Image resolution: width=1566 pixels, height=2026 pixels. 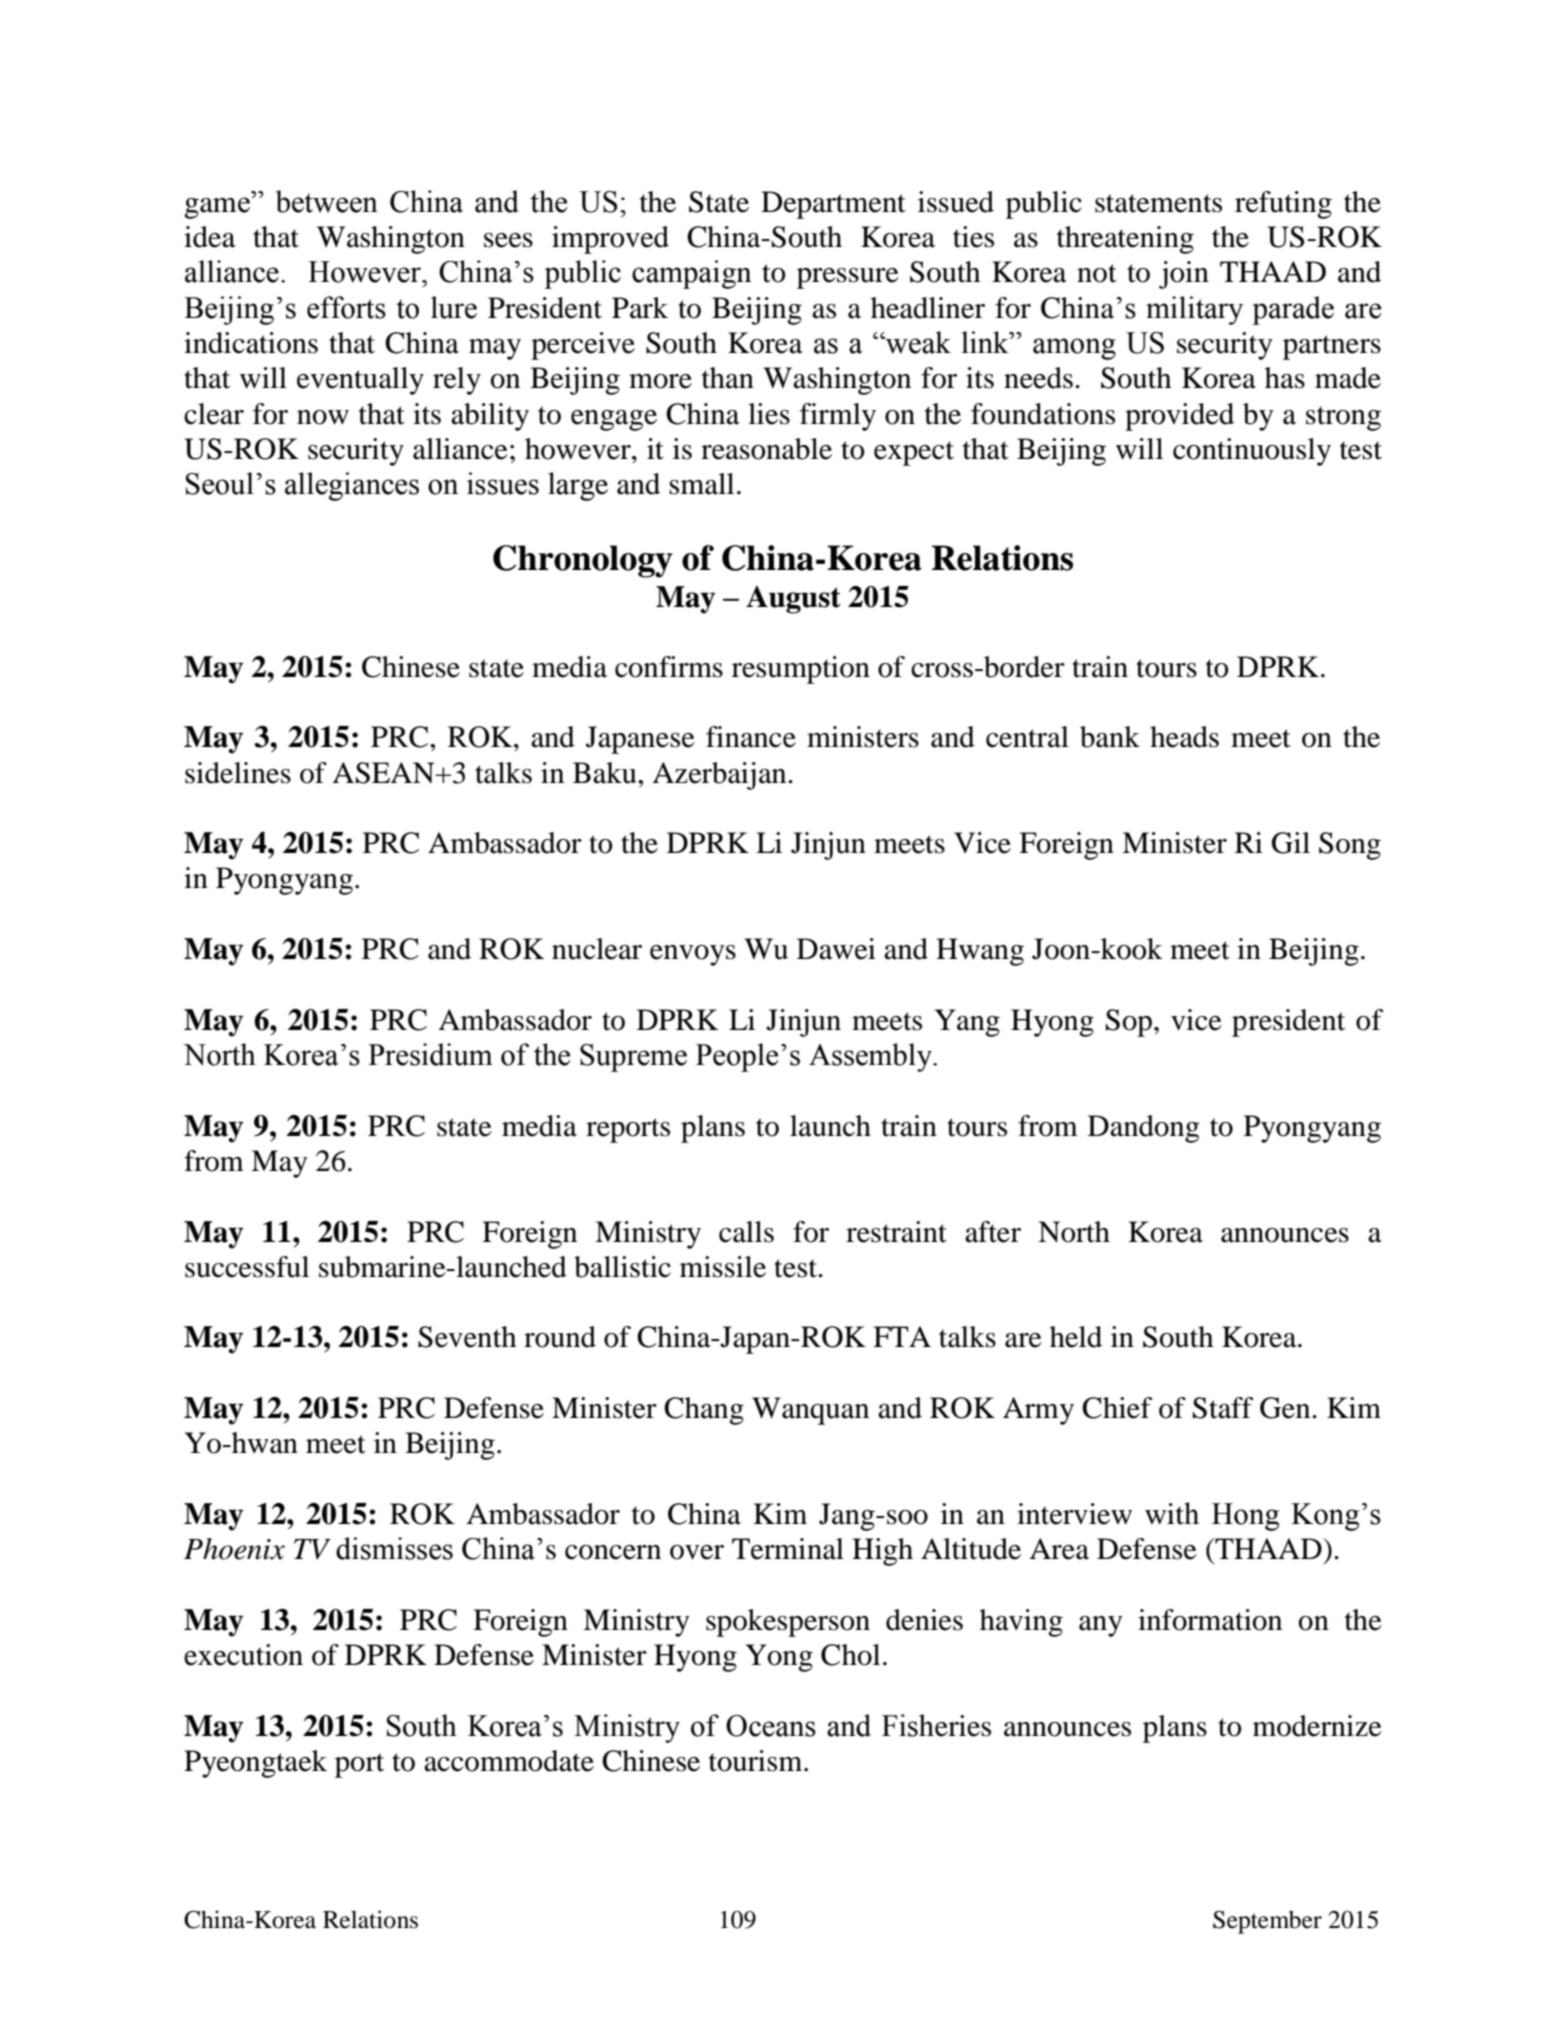 I want to click on resumption, so click(x=801, y=670).
